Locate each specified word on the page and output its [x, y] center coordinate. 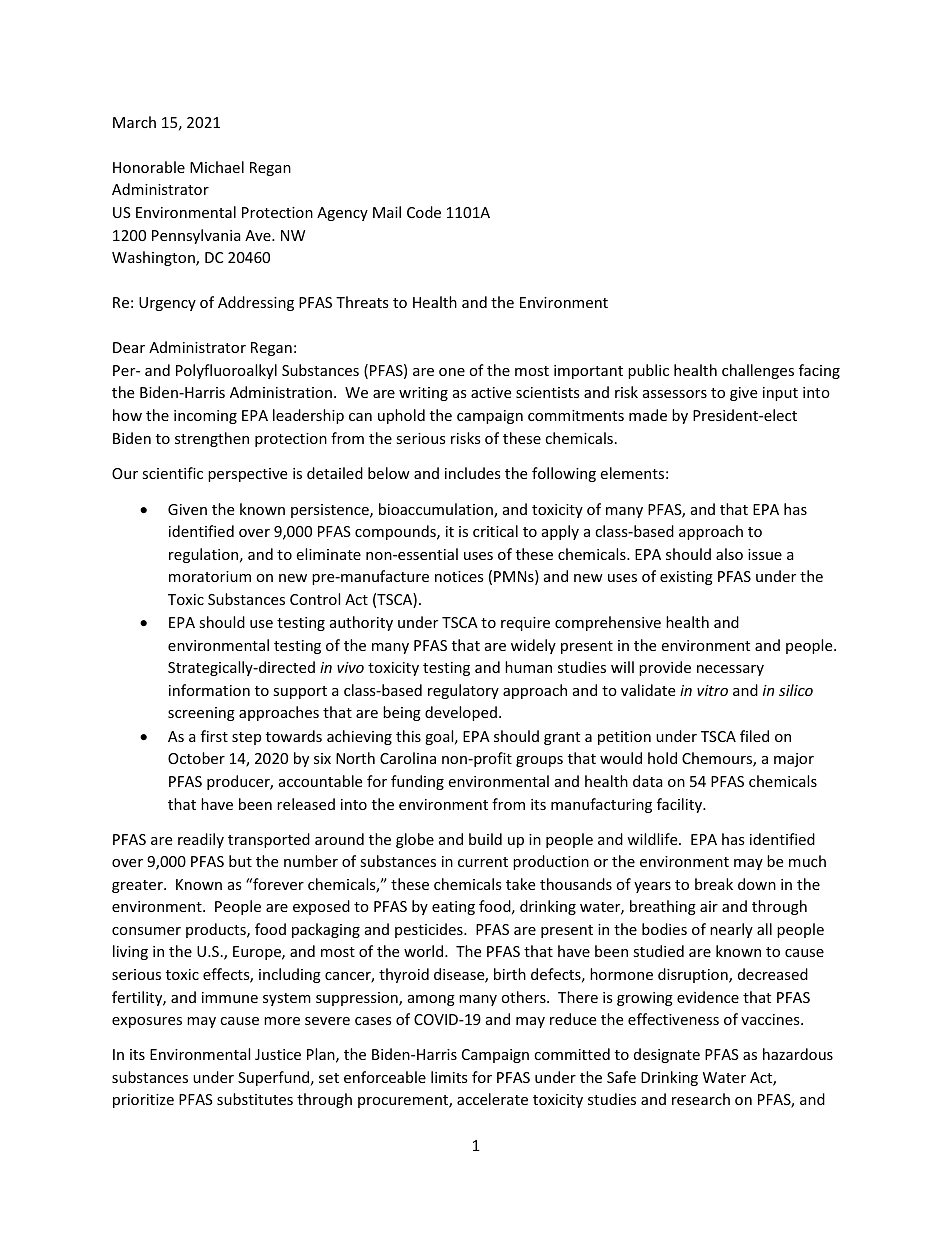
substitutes [255, 1099]
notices [459, 576]
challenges [758, 371]
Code [424, 212]
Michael [217, 167]
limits [449, 1077]
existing [686, 578]
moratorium [210, 576]
